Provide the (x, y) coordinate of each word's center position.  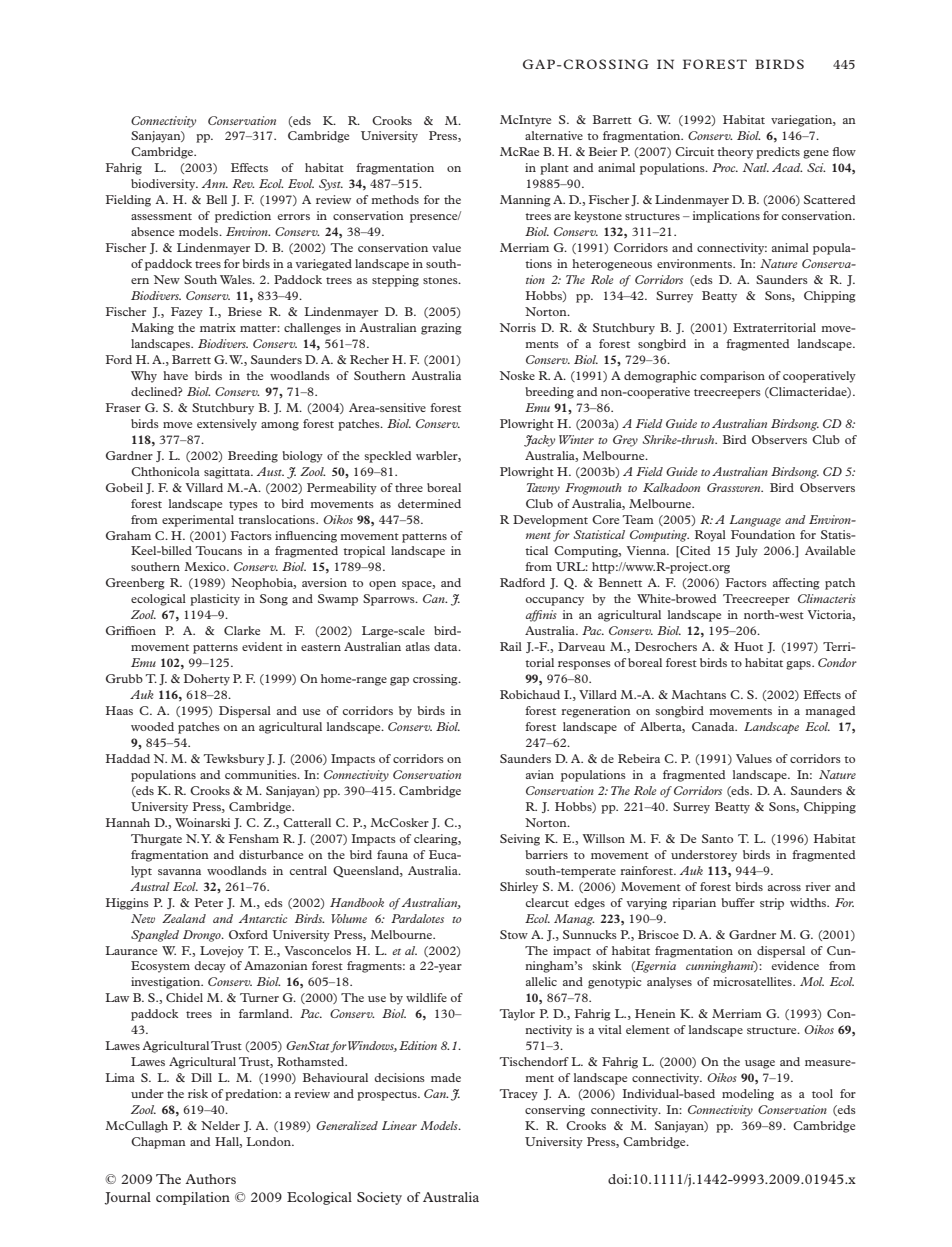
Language (755, 521)
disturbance (271, 854)
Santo (717, 838)
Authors (210, 1179)
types (243, 506)
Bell (216, 199)
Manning (525, 201)
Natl (756, 167)
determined (429, 503)
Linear (399, 1125)
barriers (546, 854)
